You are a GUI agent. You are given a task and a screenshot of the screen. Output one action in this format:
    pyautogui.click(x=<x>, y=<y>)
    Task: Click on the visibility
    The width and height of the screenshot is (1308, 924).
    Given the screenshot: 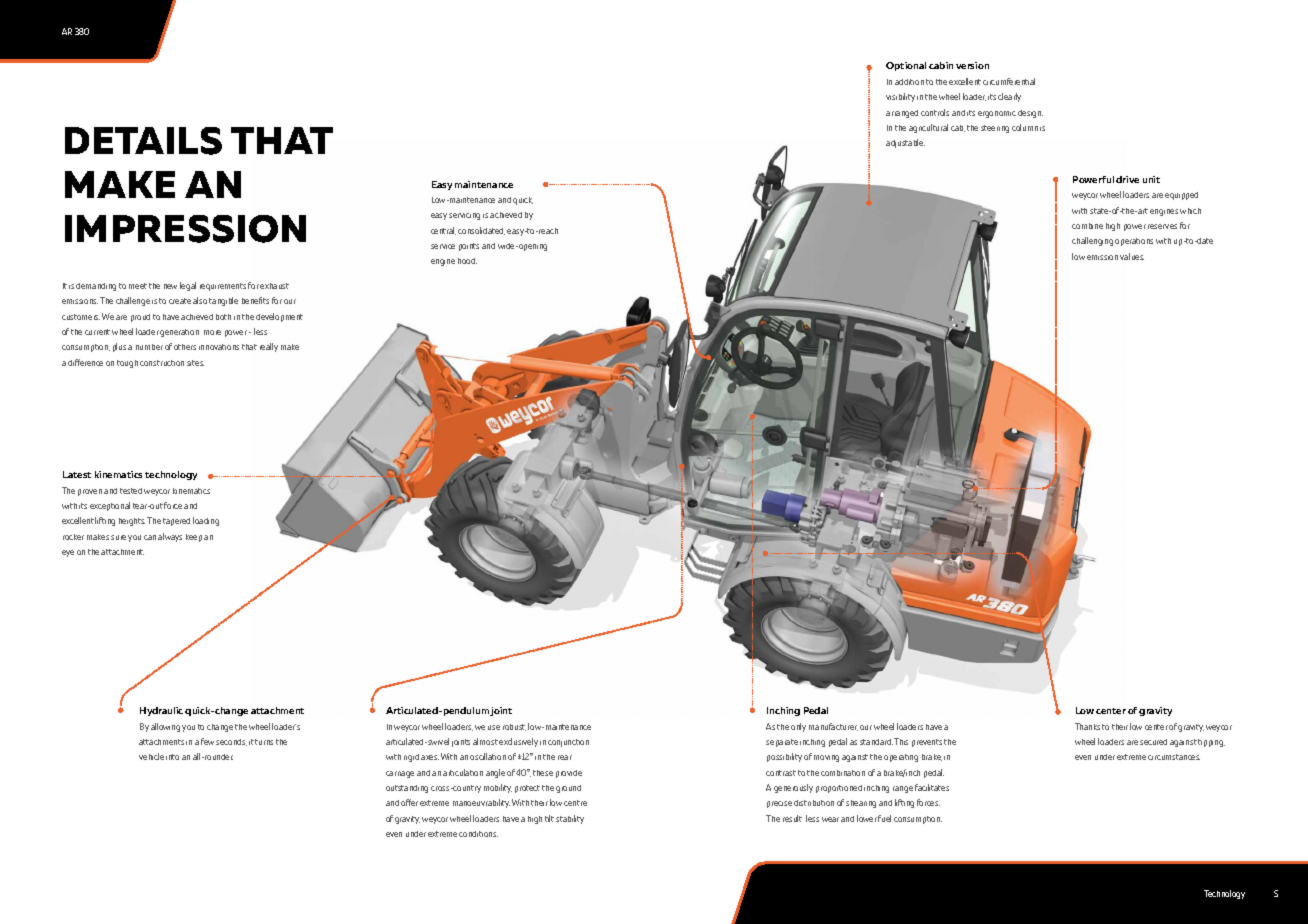 What is the action you would take?
    pyautogui.click(x=900, y=97)
